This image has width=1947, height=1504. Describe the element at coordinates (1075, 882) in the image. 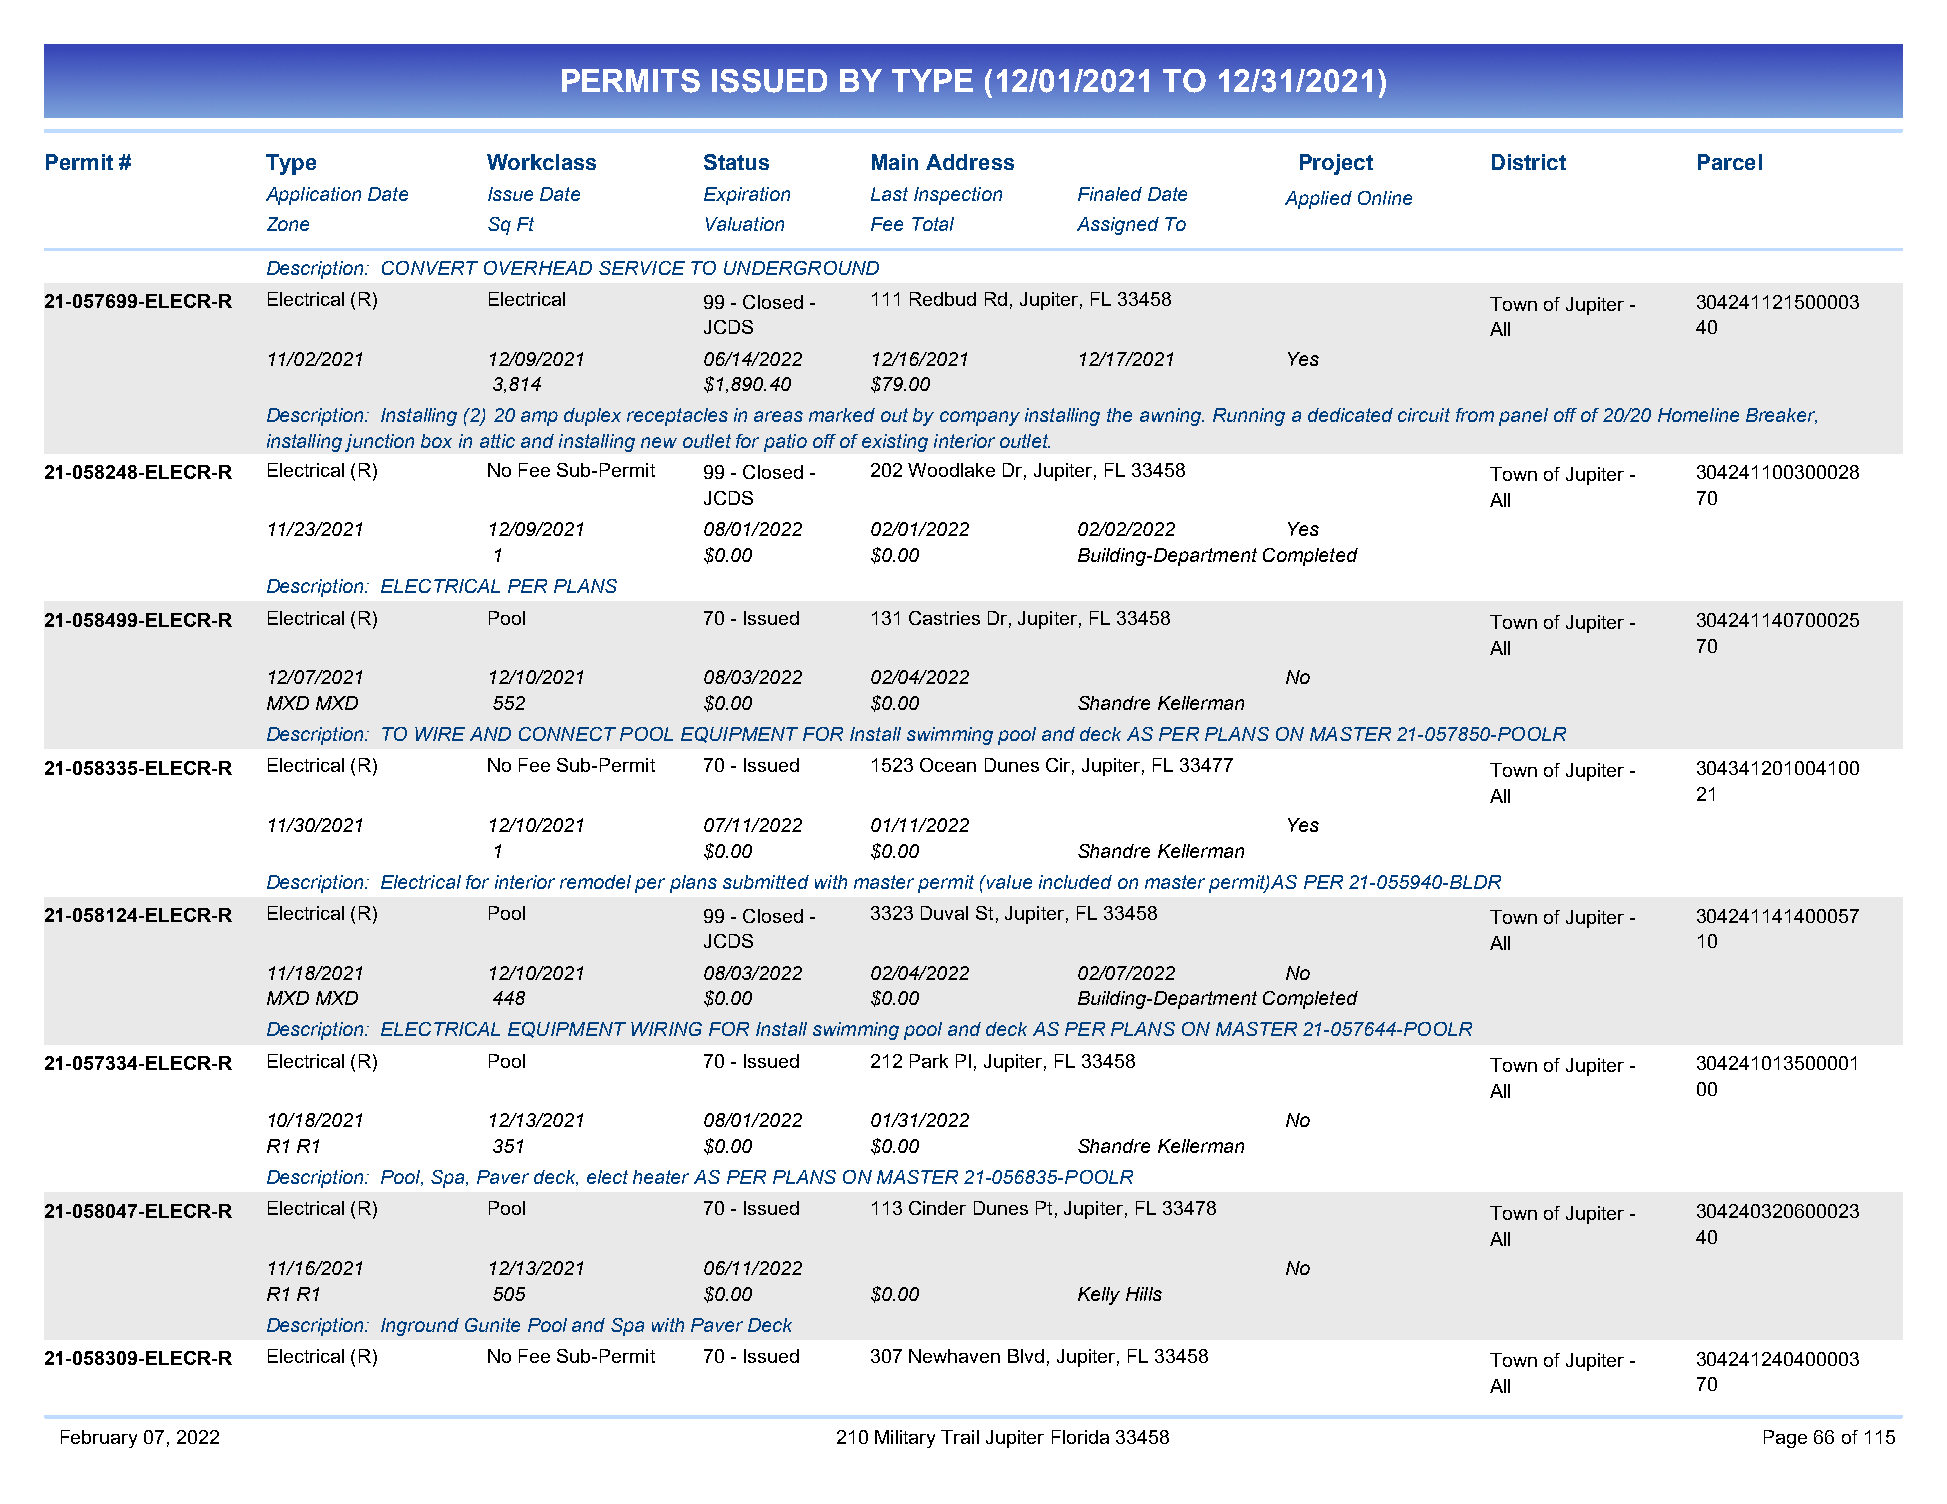

I see `included` at that location.
